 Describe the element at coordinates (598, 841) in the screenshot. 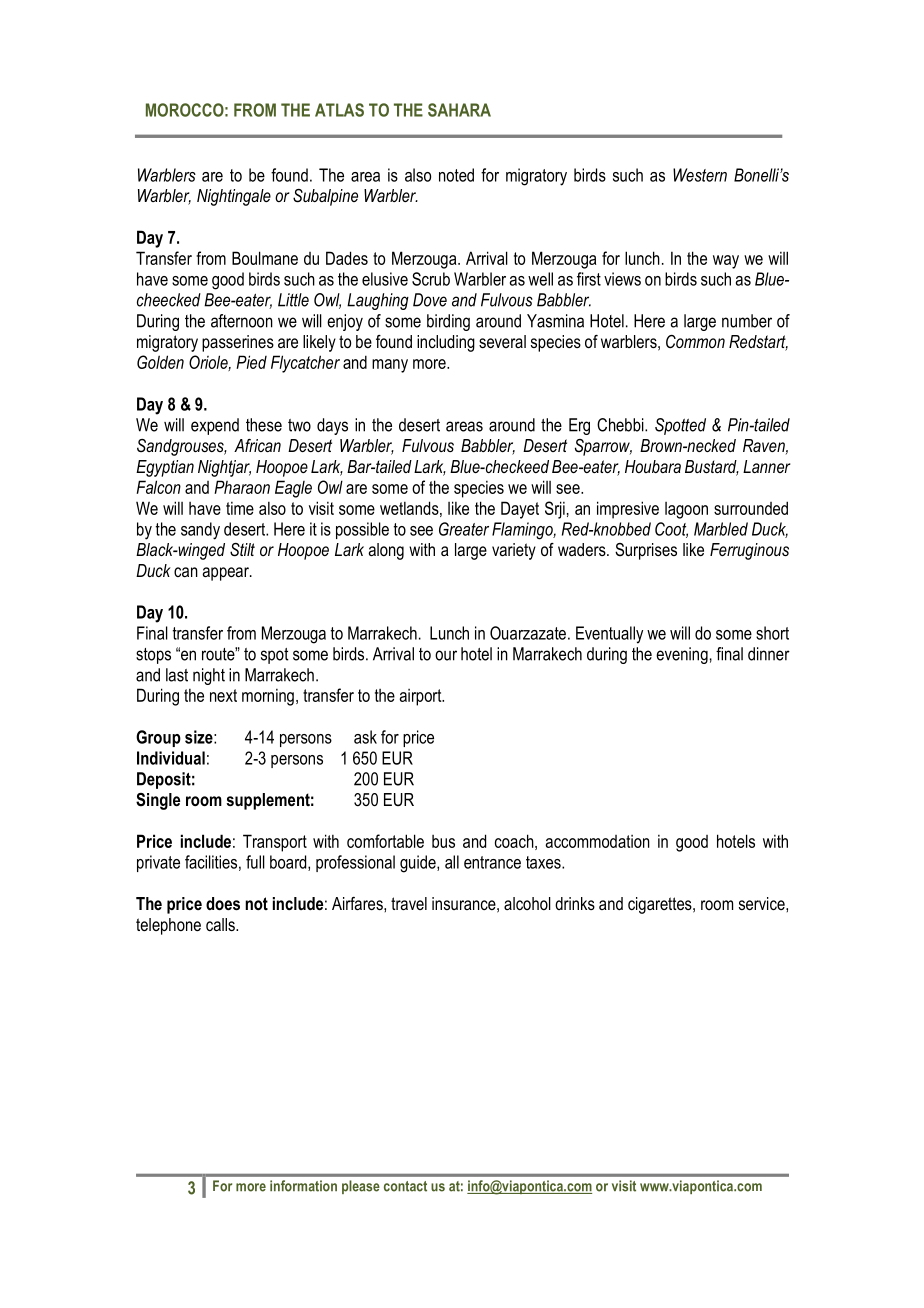

I see `accommodation` at that location.
